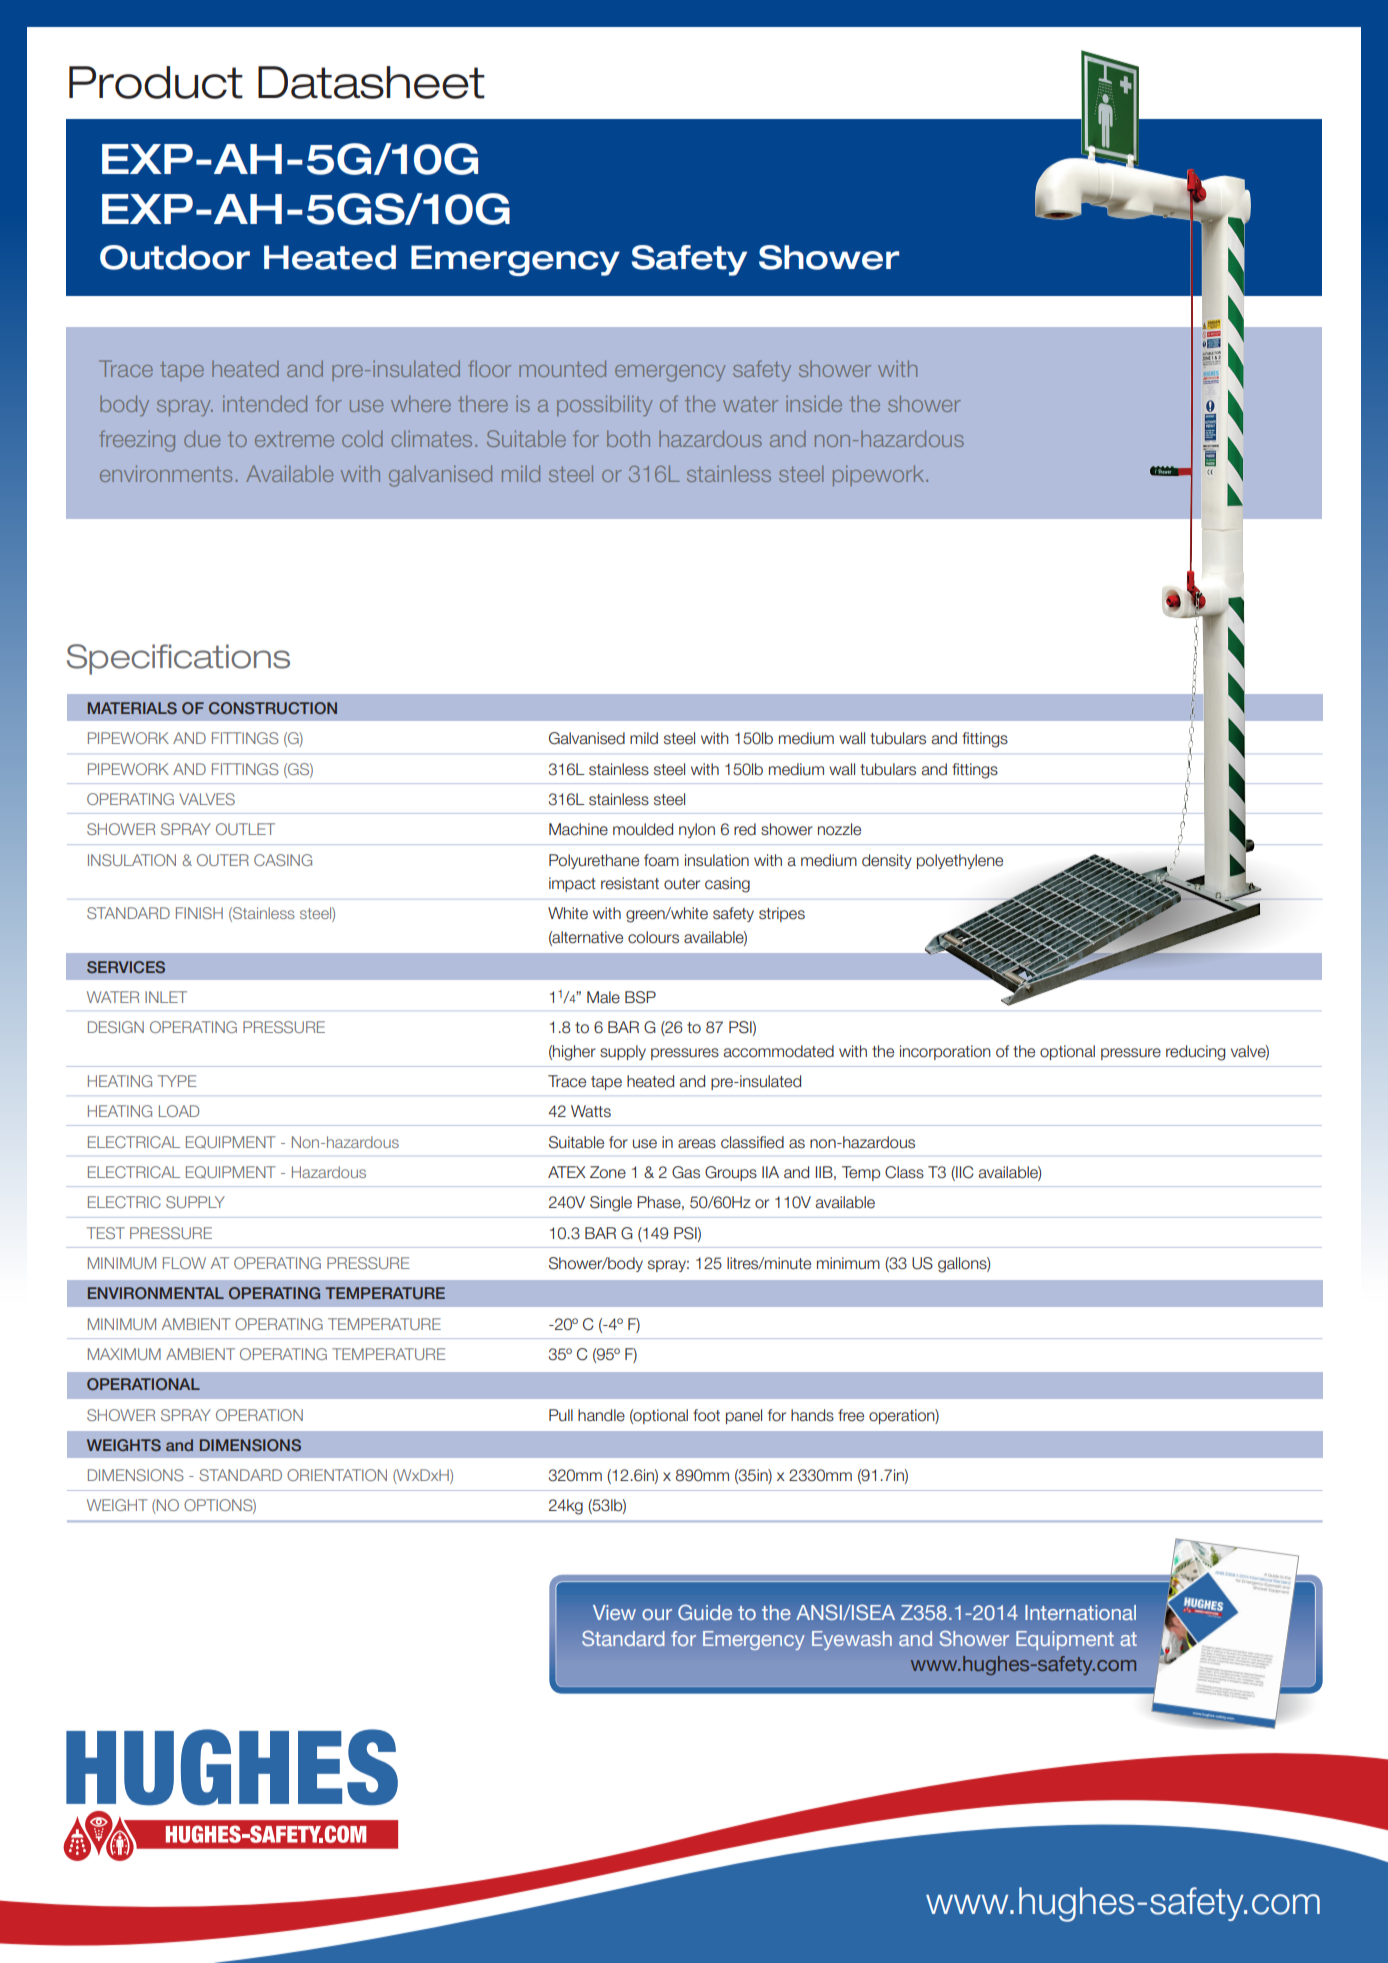 This document has height=1963, width=1388. What do you see at coordinates (960, 861) in the document?
I see `polyethylene` at bounding box center [960, 861].
